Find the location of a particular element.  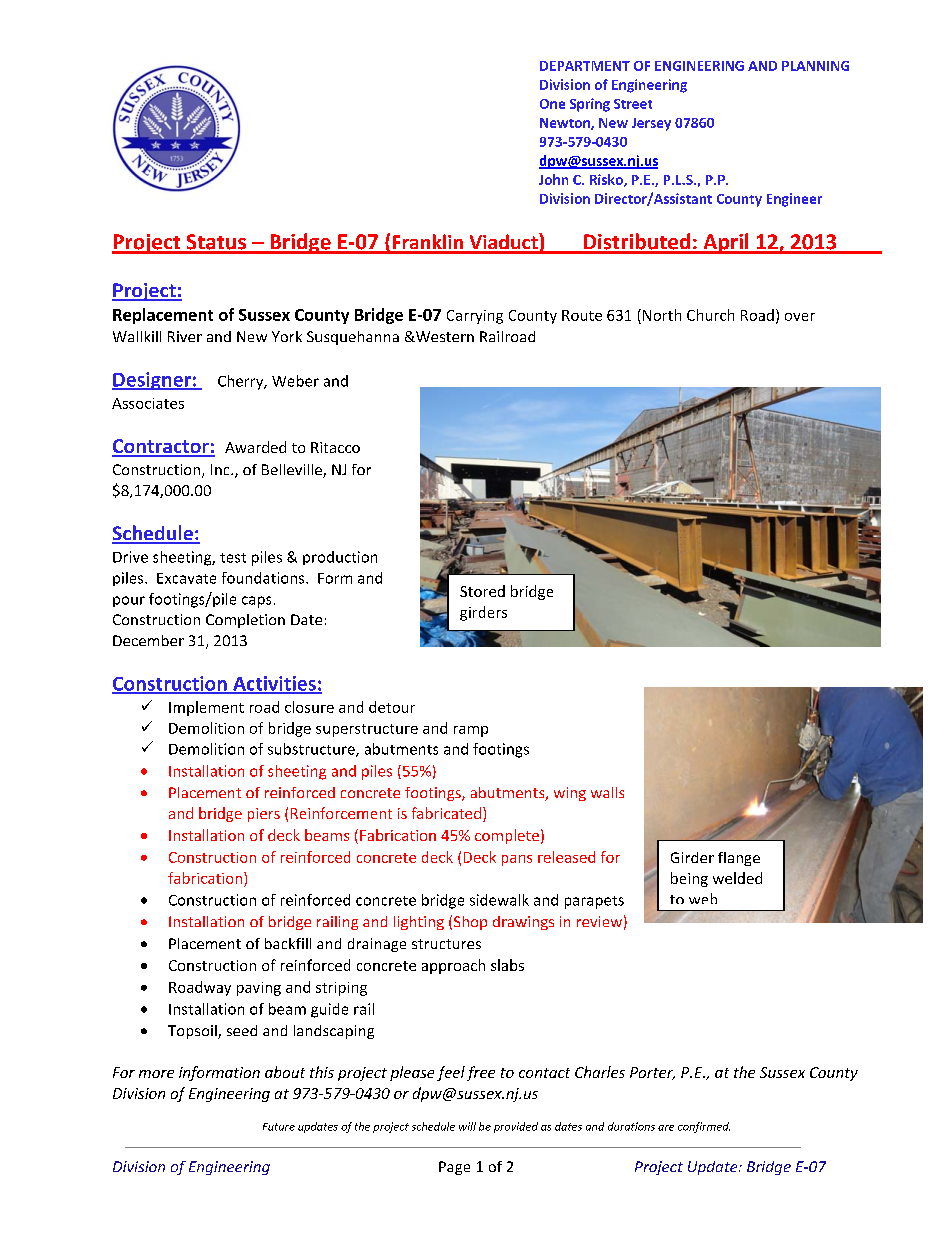

Jersey is located at coordinates (651, 124).
